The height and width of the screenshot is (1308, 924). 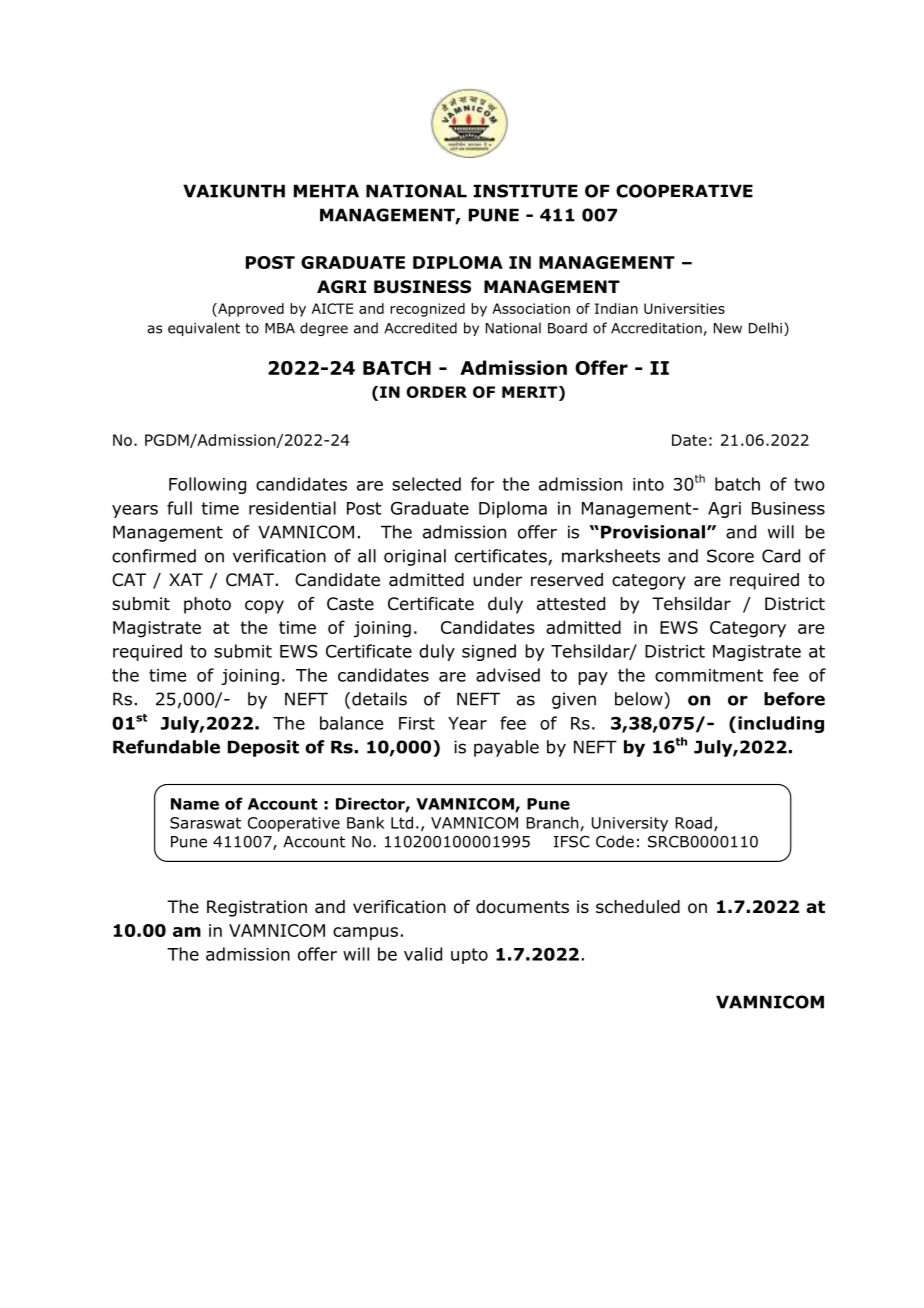 What do you see at coordinates (437, 392) in the screenshot?
I see `ORDER` at bounding box center [437, 392].
